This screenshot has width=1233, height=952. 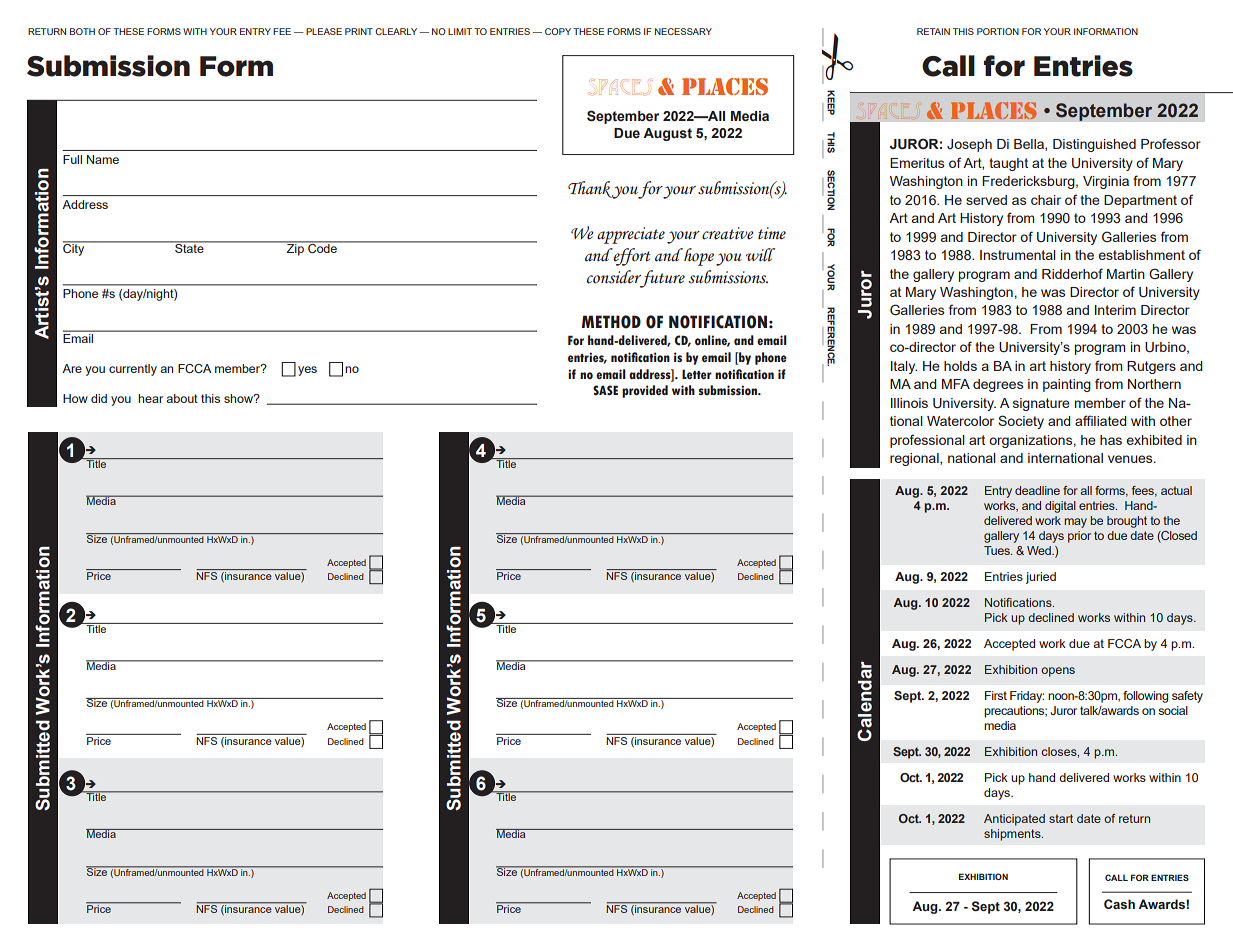 What do you see at coordinates (998, 31) in the screenshot?
I see `PORTION` at bounding box center [998, 31].
